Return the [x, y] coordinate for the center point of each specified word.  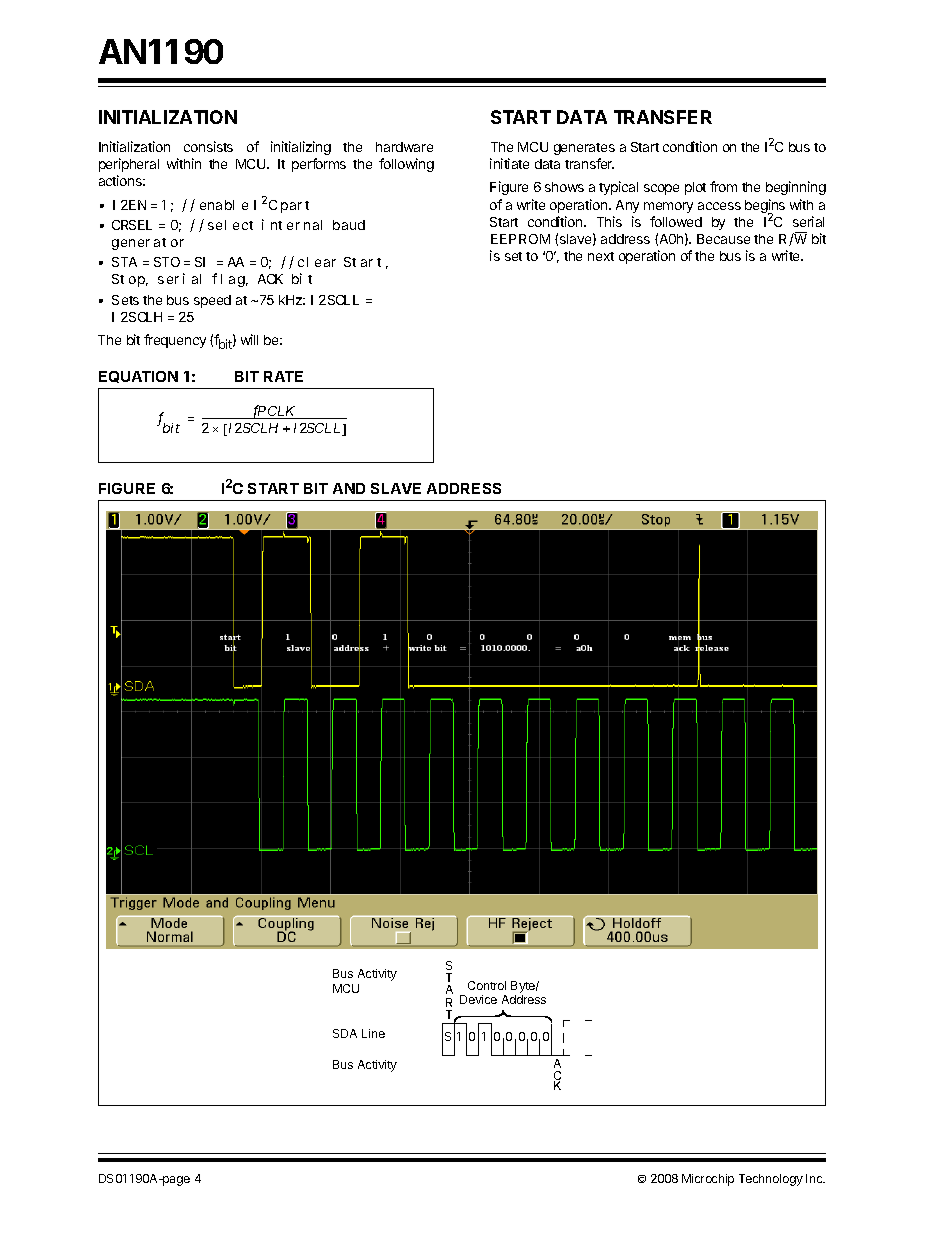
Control [487, 985]
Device [478, 999]
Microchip [708, 1180]
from [723, 186]
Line [373, 1033]
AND [349, 488]
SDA [345, 1033]
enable [224, 205]
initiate [509, 163]
